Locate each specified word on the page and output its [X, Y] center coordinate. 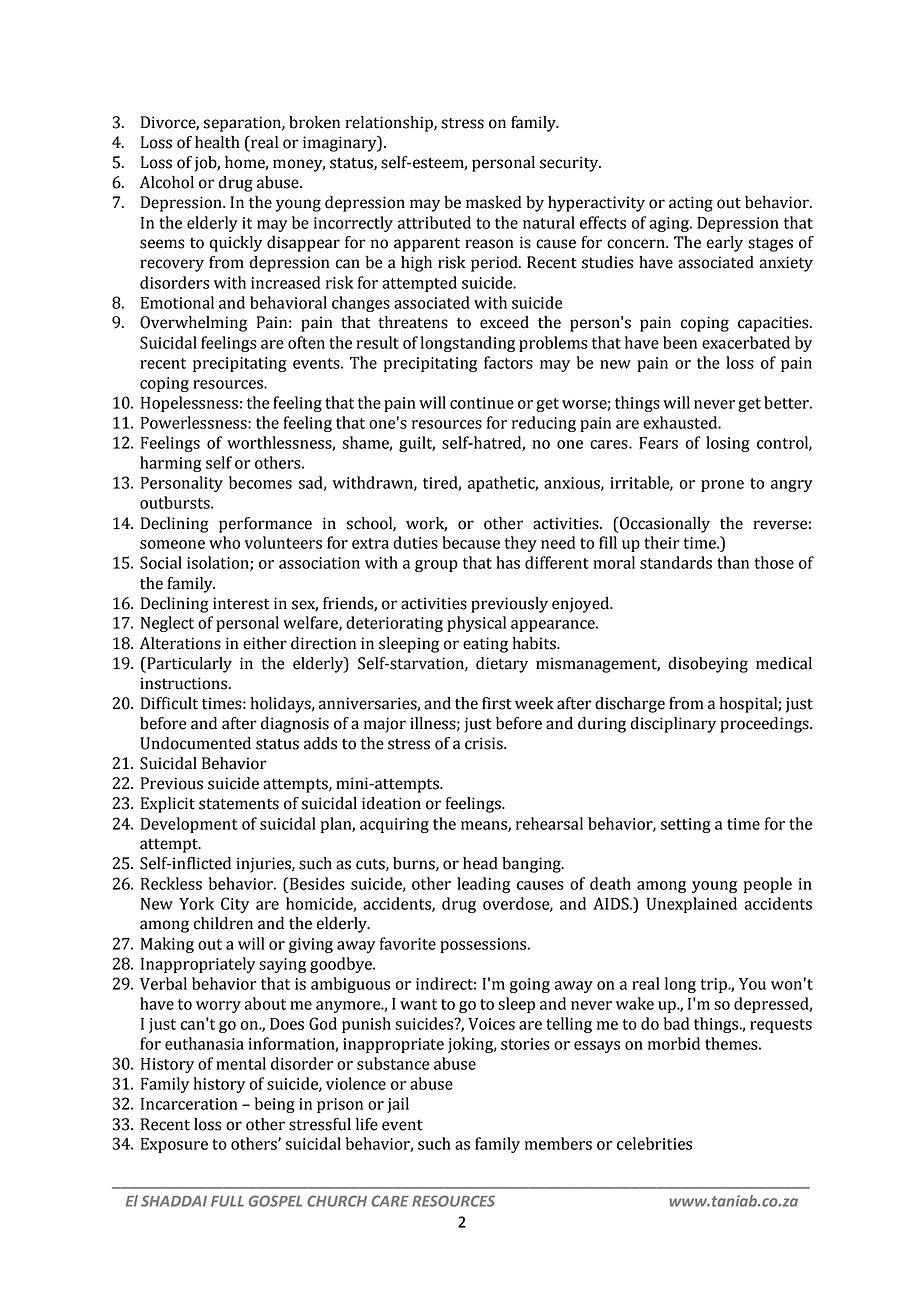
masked [494, 202]
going [530, 985]
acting [691, 204]
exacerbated [746, 342]
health [217, 142]
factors [508, 362]
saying [282, 965]
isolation [219, 563]
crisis [485, 743]
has [508, 562]
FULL [227, 1201]
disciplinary [673, 725]
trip [715, 985]
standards [676, 562]
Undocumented [195, 743]
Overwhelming [193, 324]
